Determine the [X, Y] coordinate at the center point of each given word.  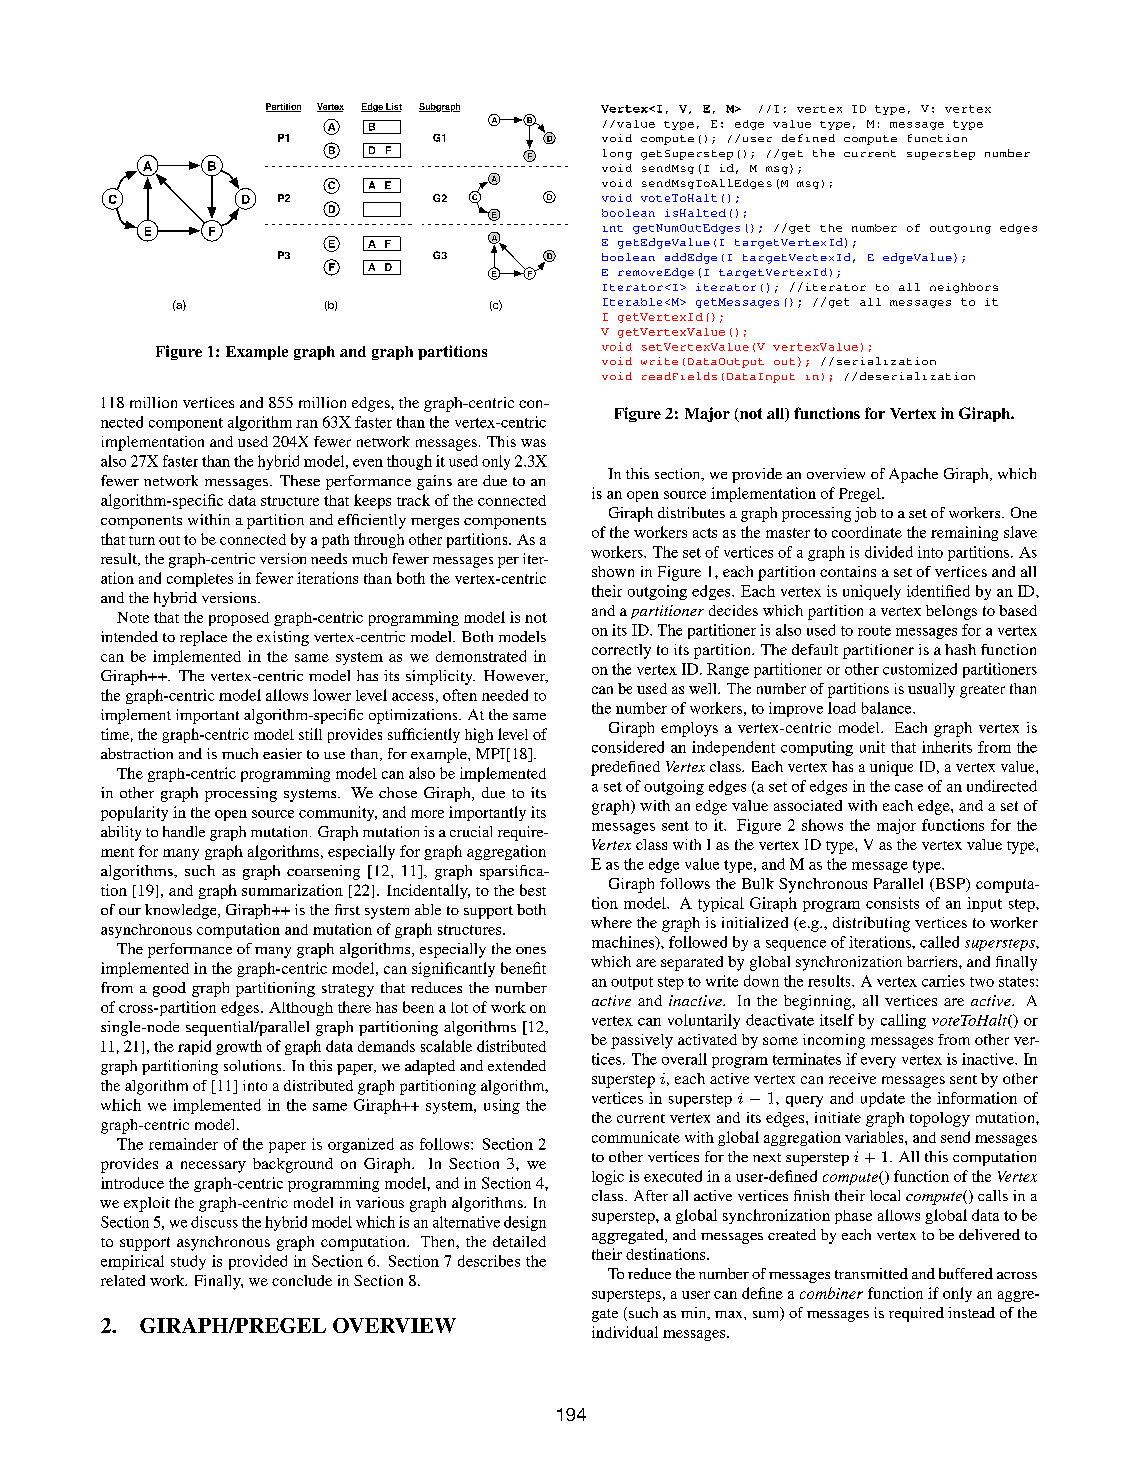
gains [434, 482]
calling [903, 1021]
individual [625, 1332]
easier [282, 753]
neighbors [964, 288]
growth [239, 1047]
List [393, 107]
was [533, 443]
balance [888, 708]
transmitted [871, 1273]
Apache [913, 475]
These [300, 480]
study [188, 1262]
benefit [523, 968]
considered [628, 747]
